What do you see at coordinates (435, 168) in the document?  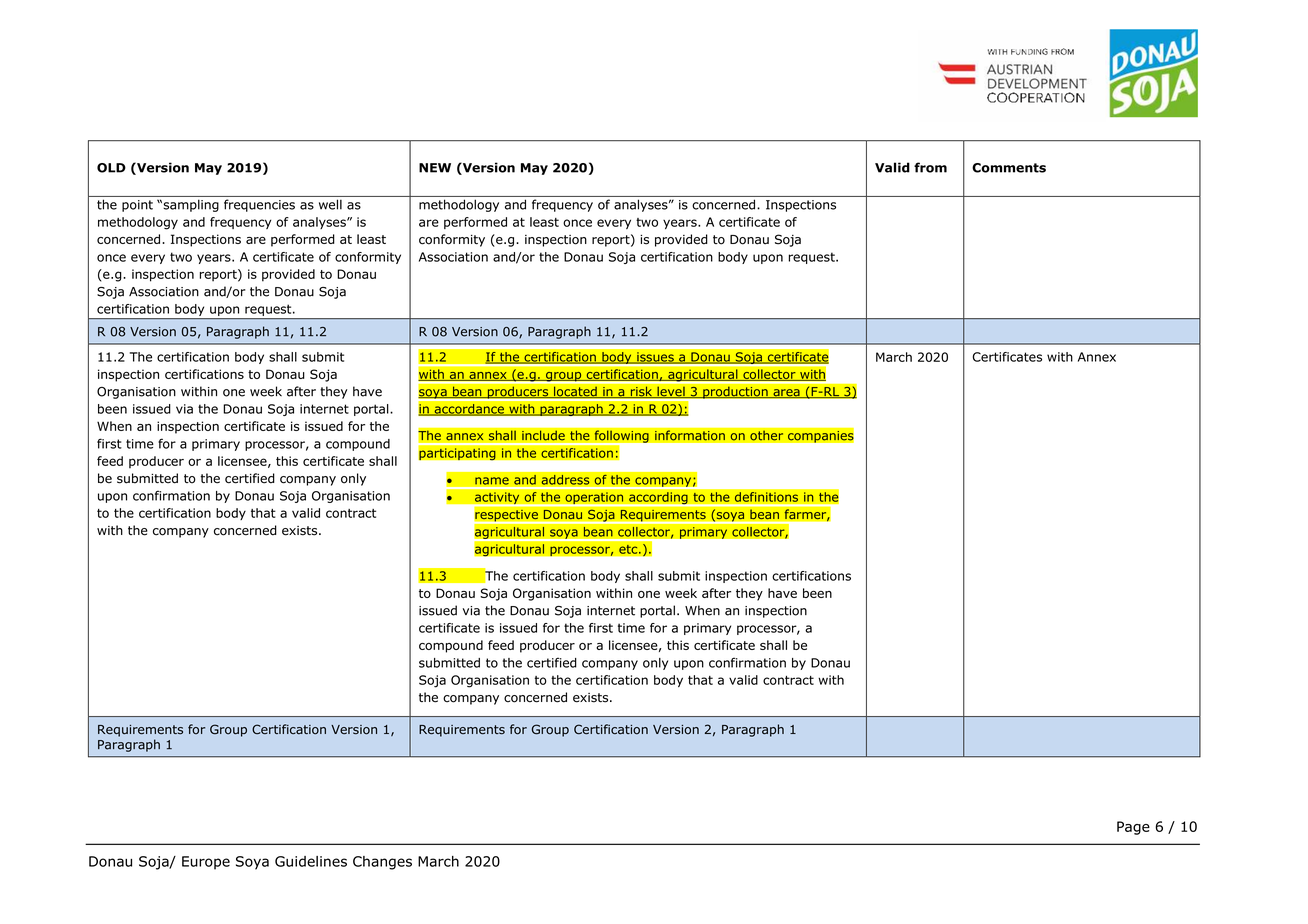 I see `NEW` at bounding box center [435, 168].
